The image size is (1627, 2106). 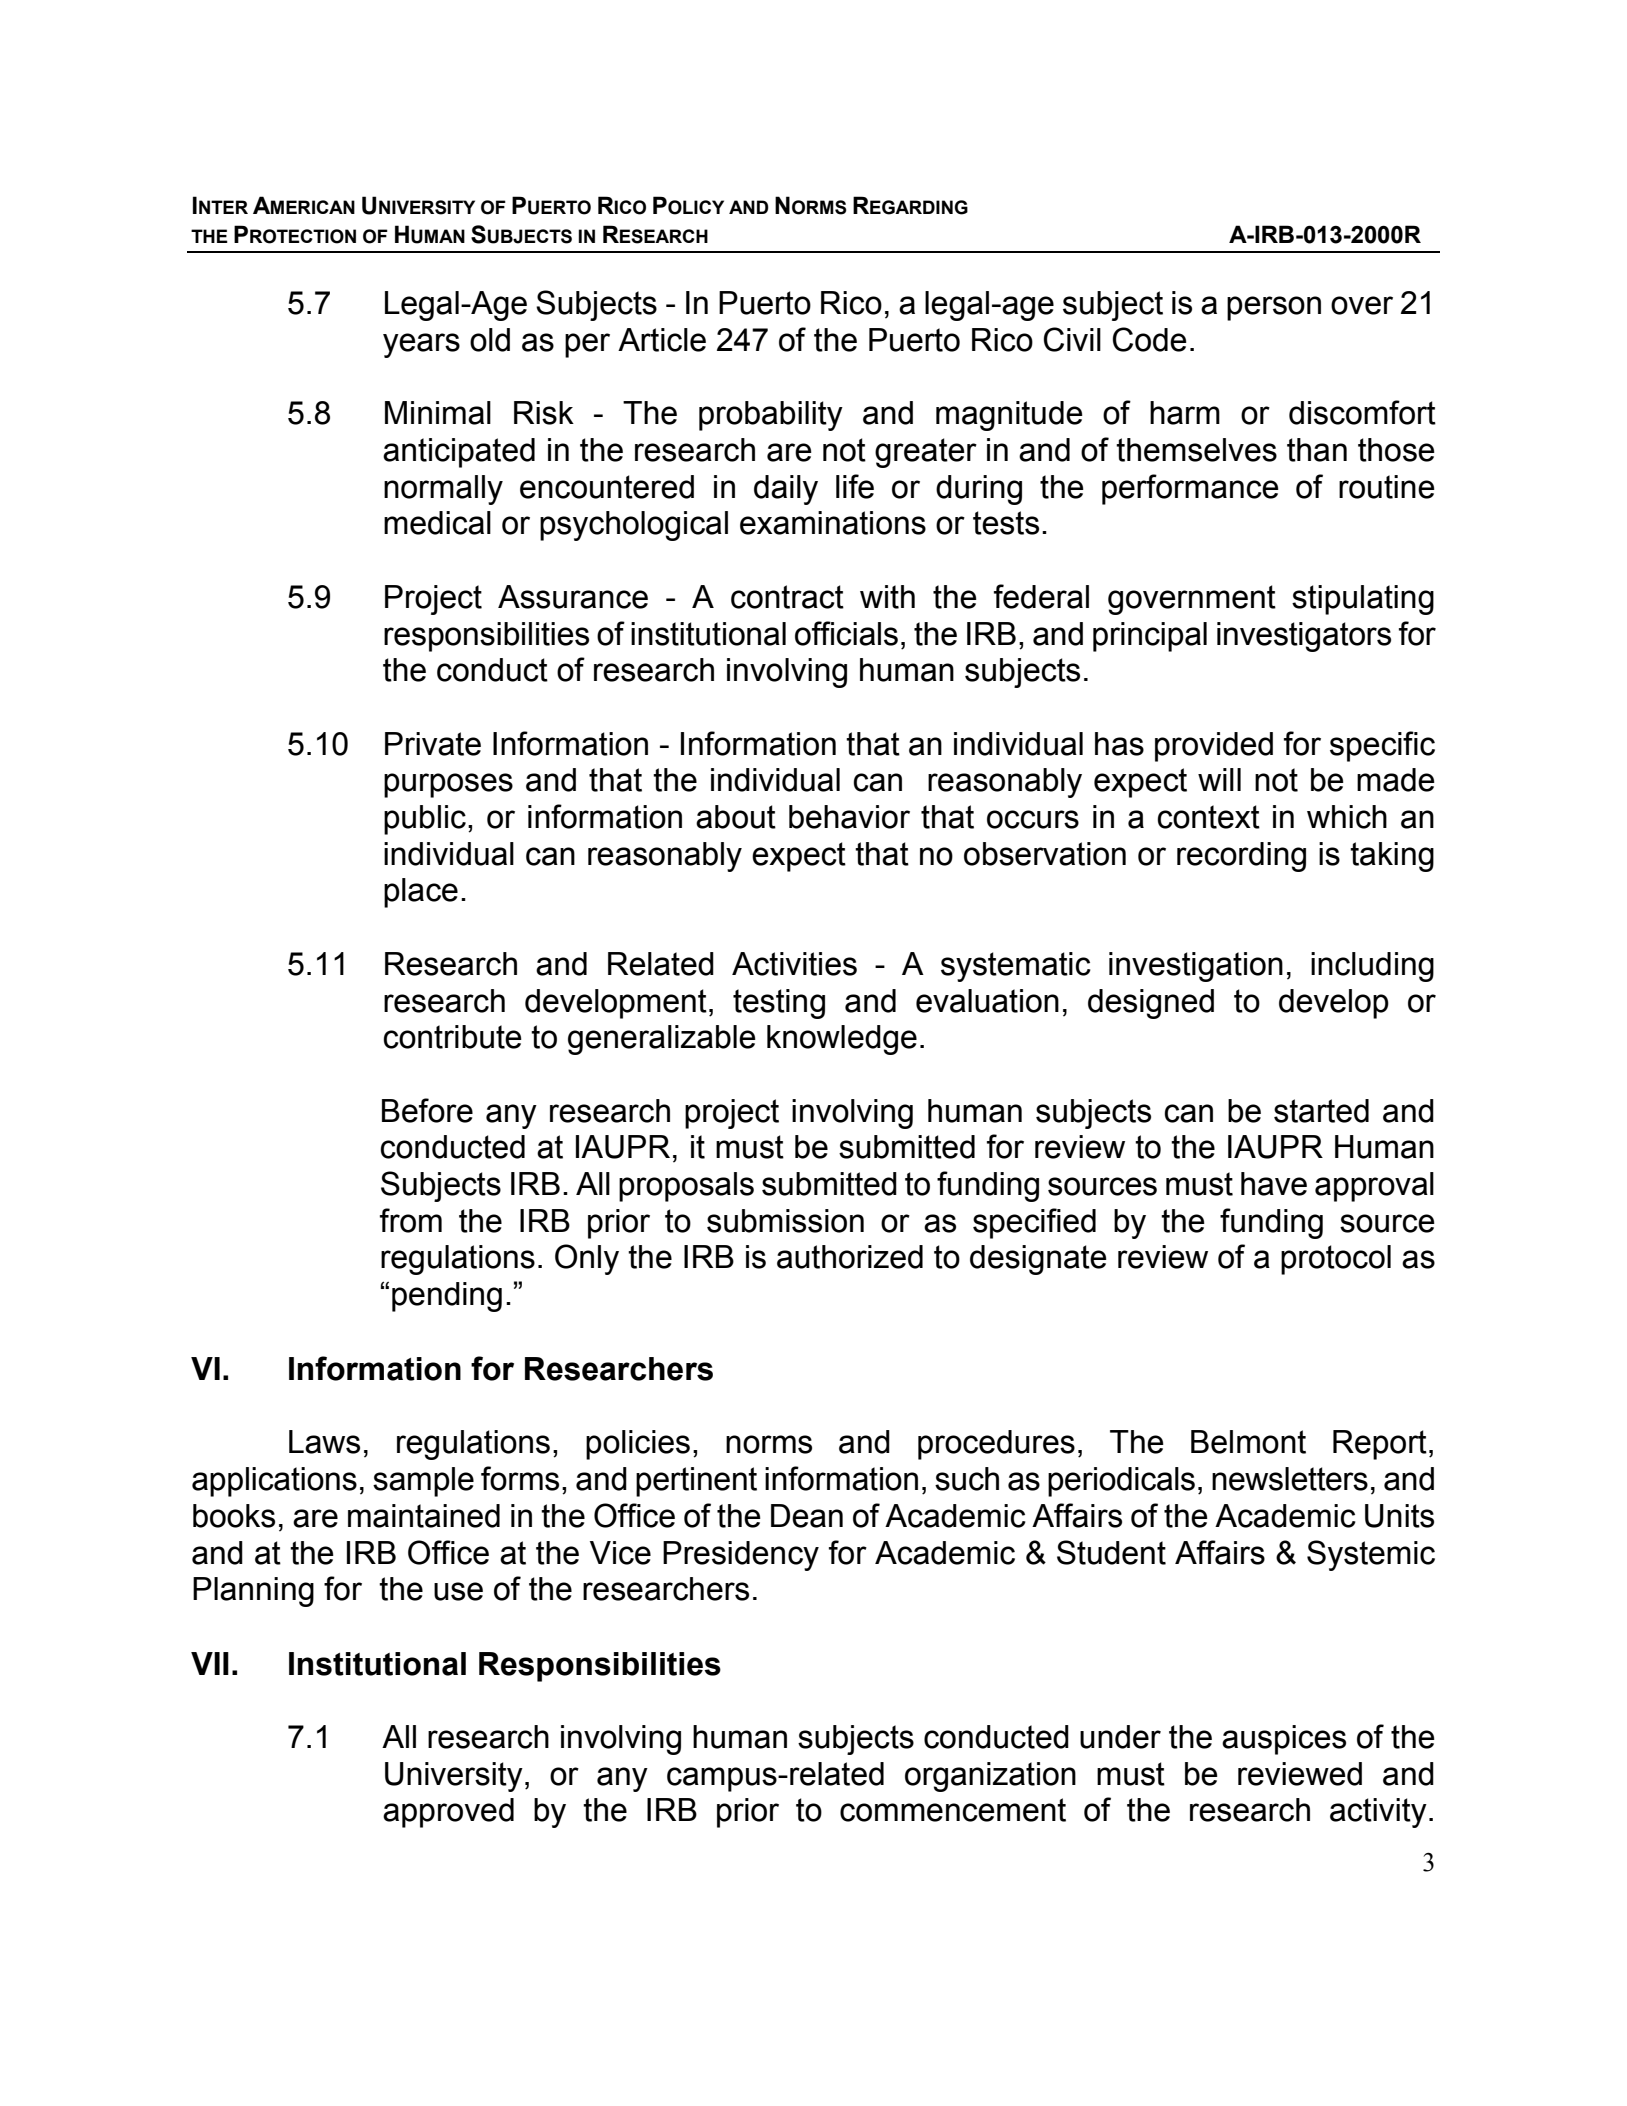 I want to click on approved, so click(x=448, y=1813).
